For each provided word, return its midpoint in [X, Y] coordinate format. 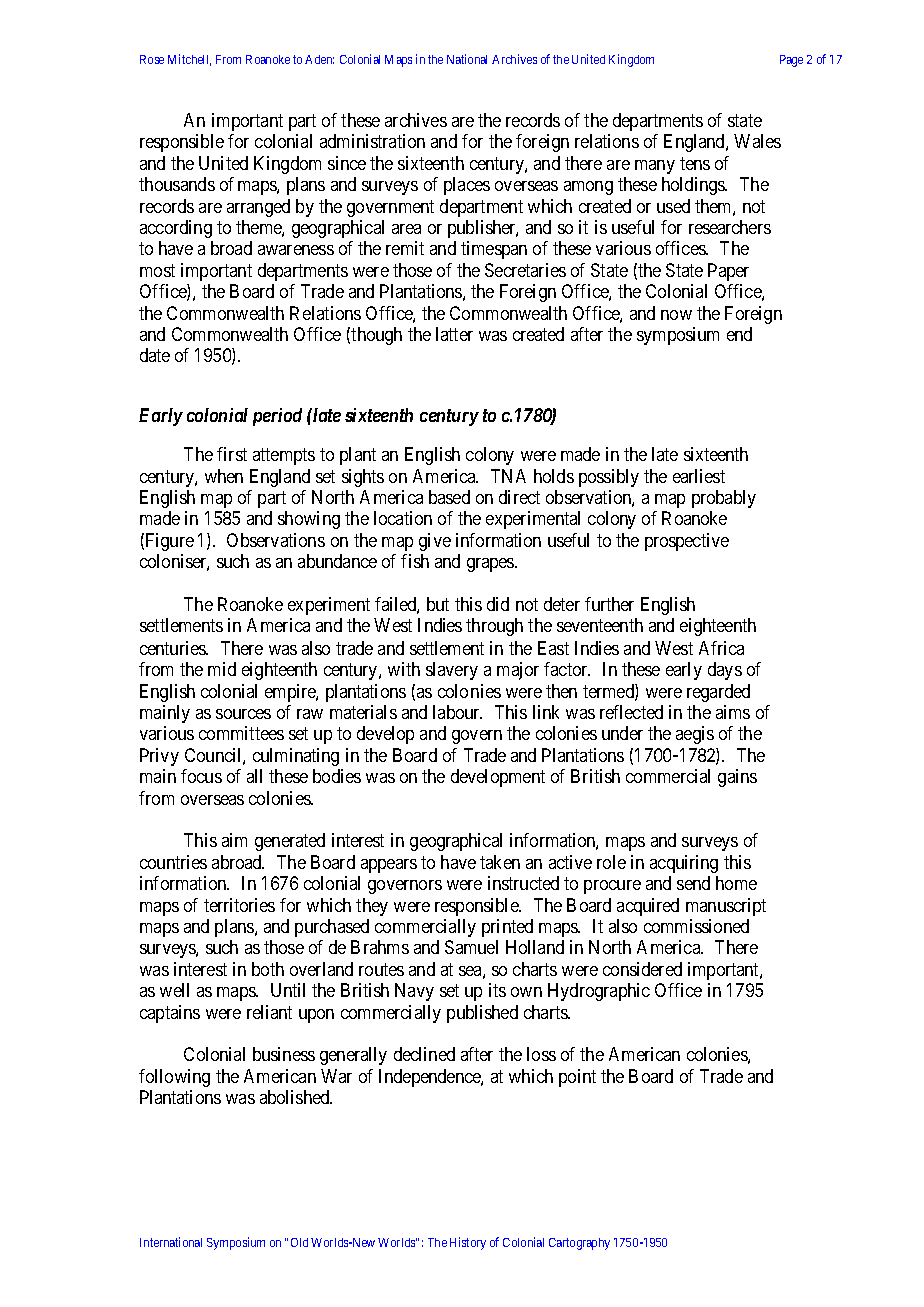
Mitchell [189, 60]
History [468, 1243]
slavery [452, 671]
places [467, 186]
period [277, 417]
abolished [296, 1097]
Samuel [471, 947]
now [676, 315]
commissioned [696, 926]
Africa [721, 648]
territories [239, 905]
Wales [757, 141]
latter [454, 334]
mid [222, 669]
